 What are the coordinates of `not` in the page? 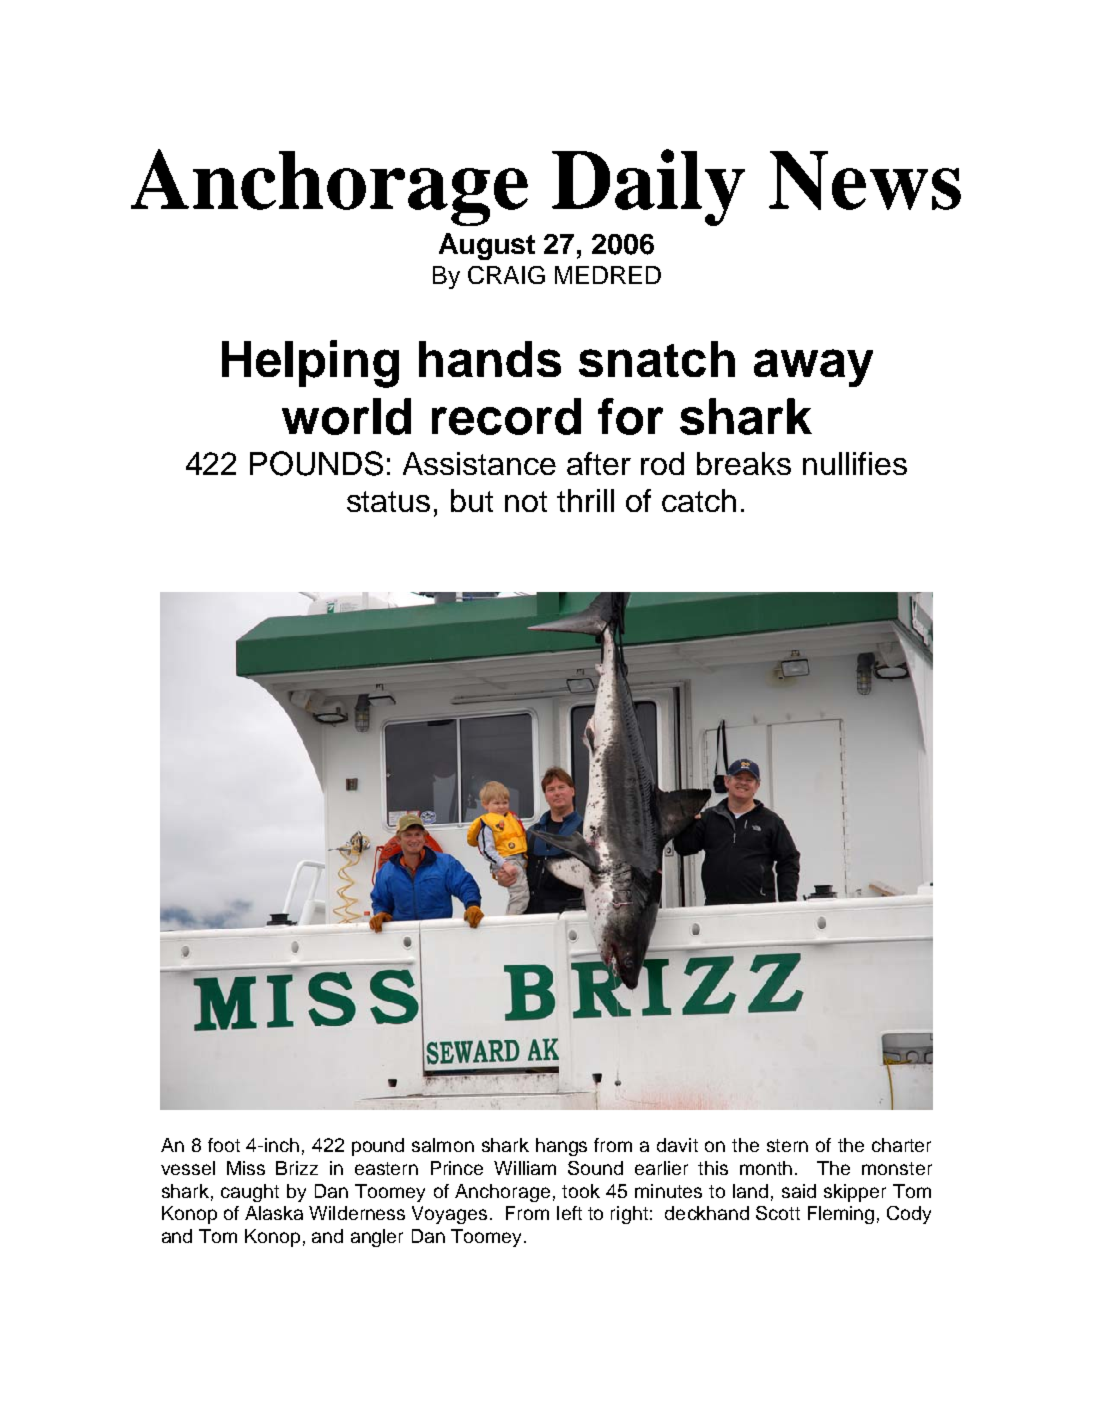 It's located at (526, 501).
